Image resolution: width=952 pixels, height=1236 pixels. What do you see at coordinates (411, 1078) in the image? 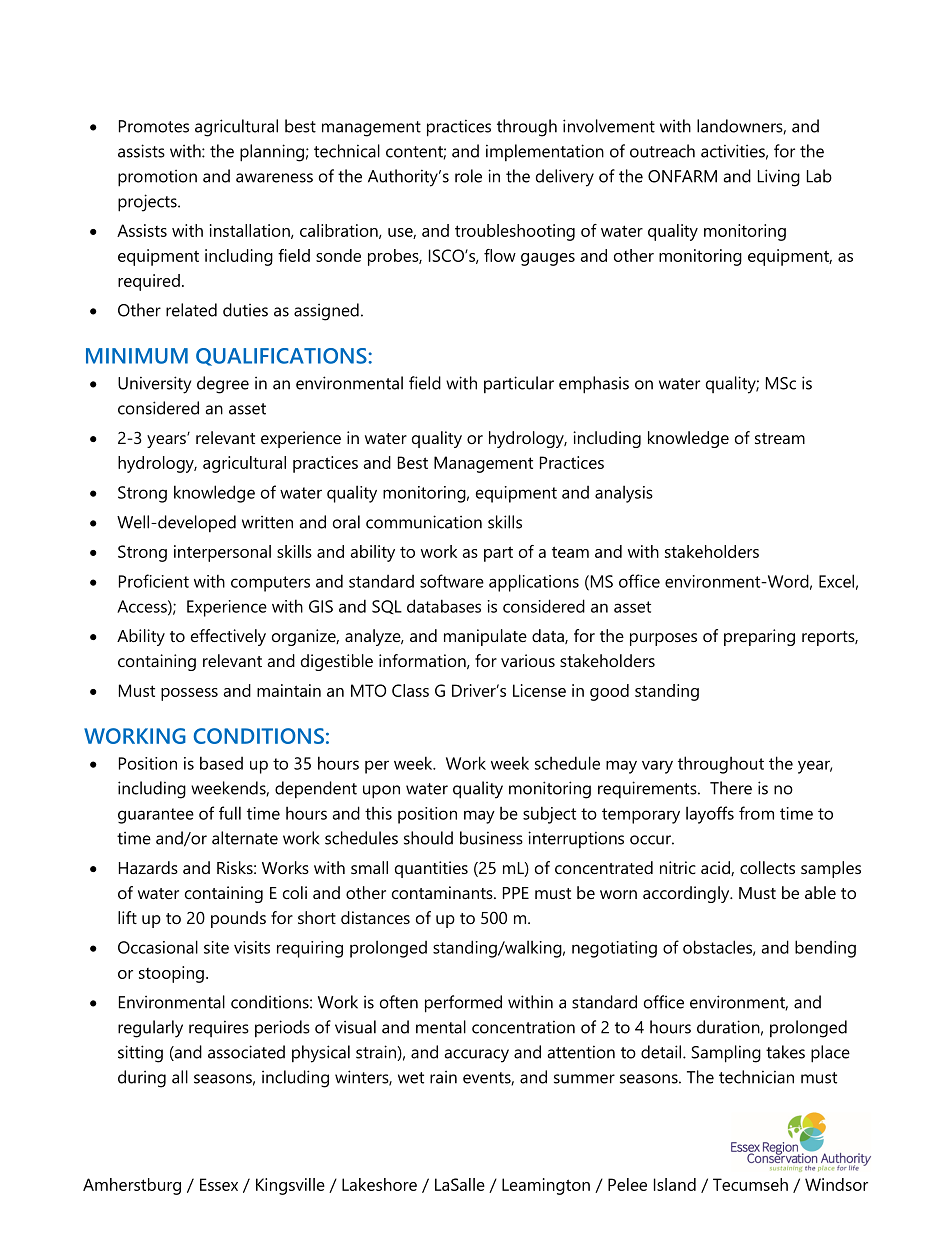
I see `wet` at bounding box center [411, 1078].
